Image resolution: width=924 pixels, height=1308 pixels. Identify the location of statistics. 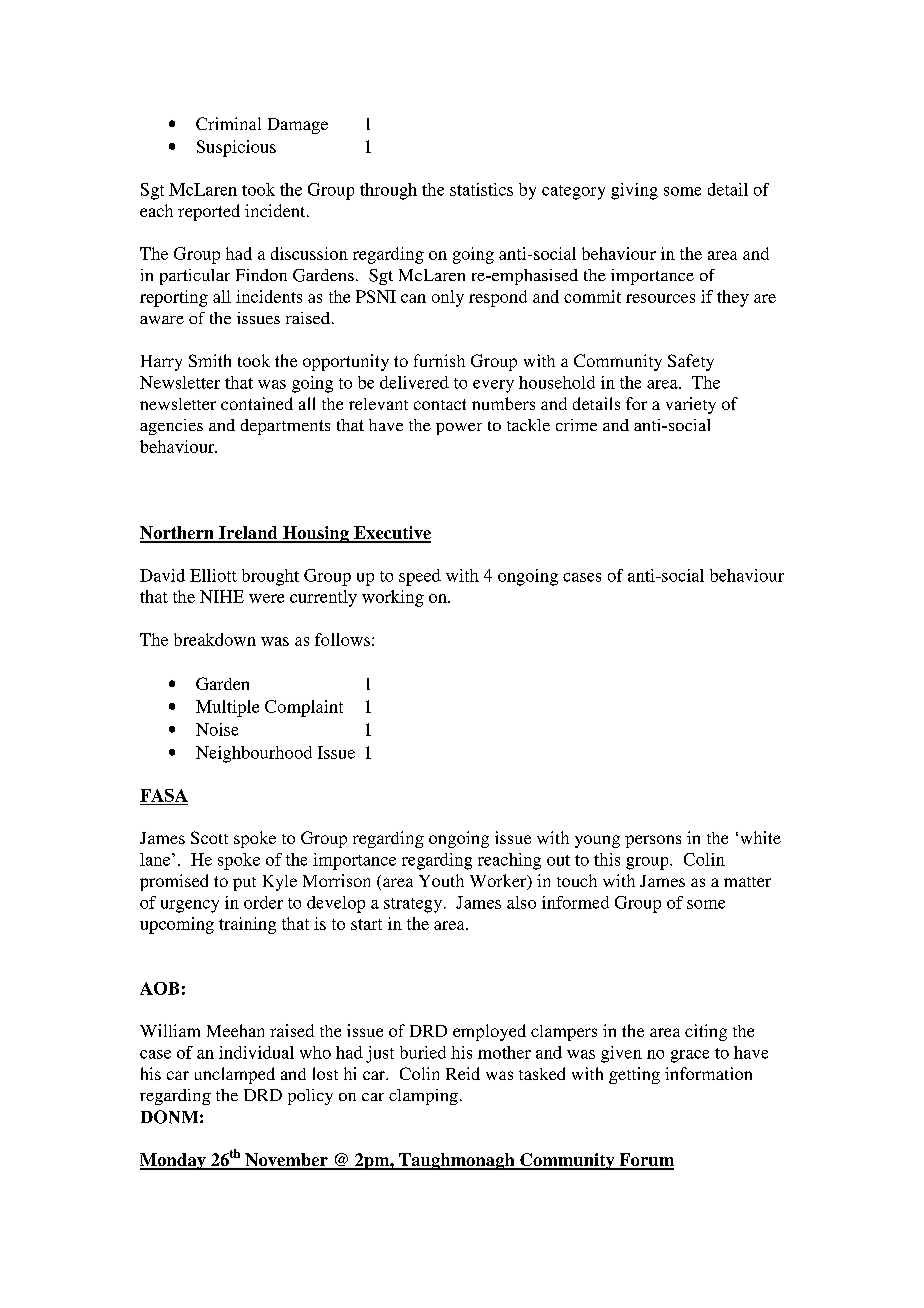
(481, 189).
